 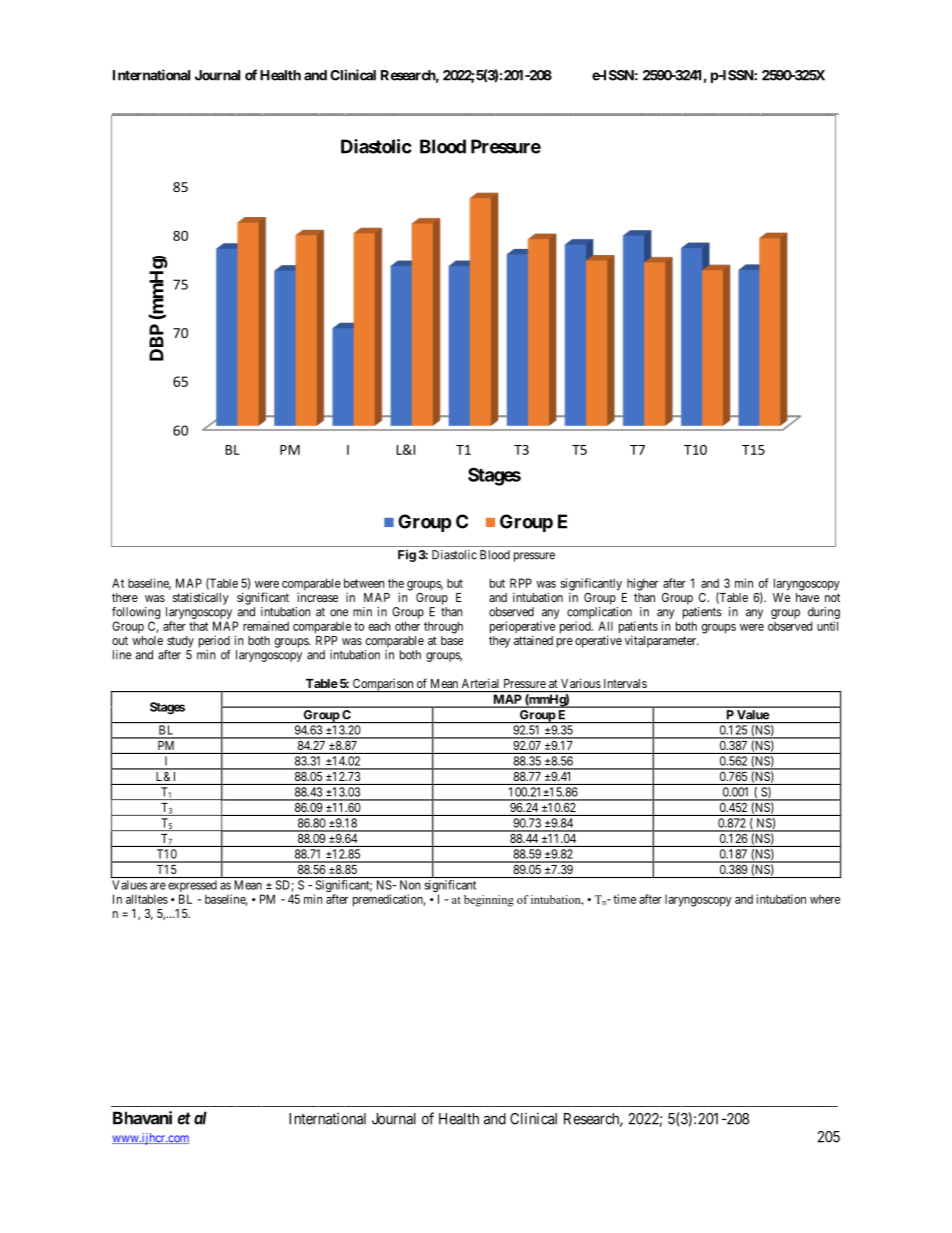 What do you see at coordinates (807, 597) in the screenshot?
I see `have` at bounding box center [807, 597].
